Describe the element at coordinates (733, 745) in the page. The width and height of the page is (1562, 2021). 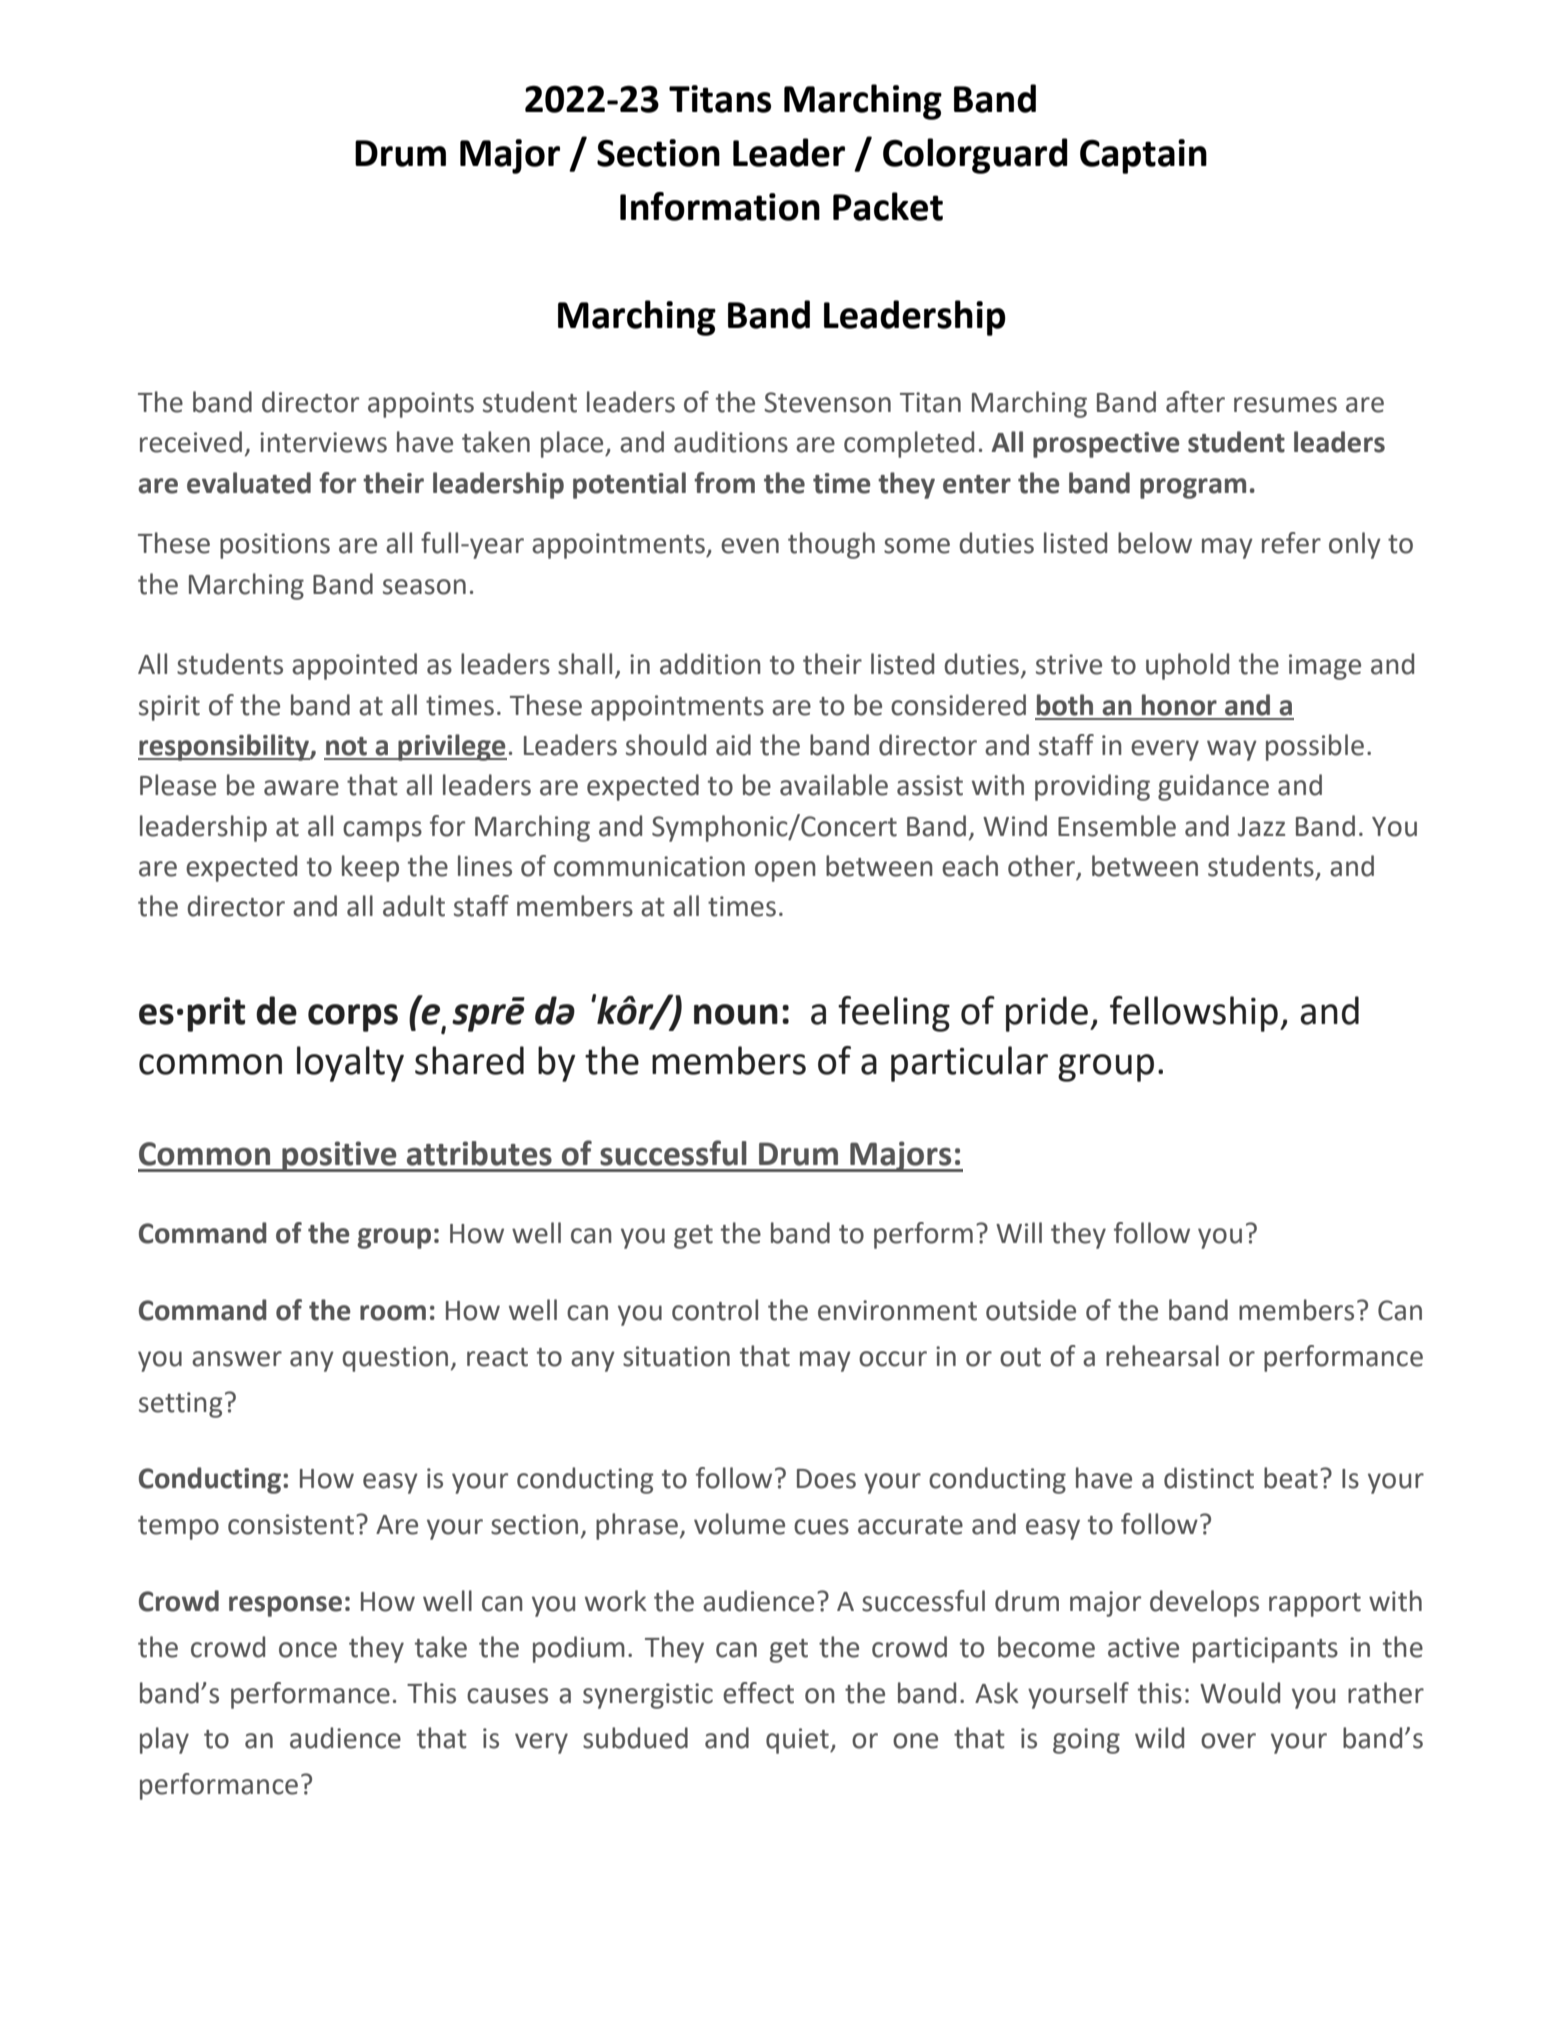
I see `aid` at that location.
